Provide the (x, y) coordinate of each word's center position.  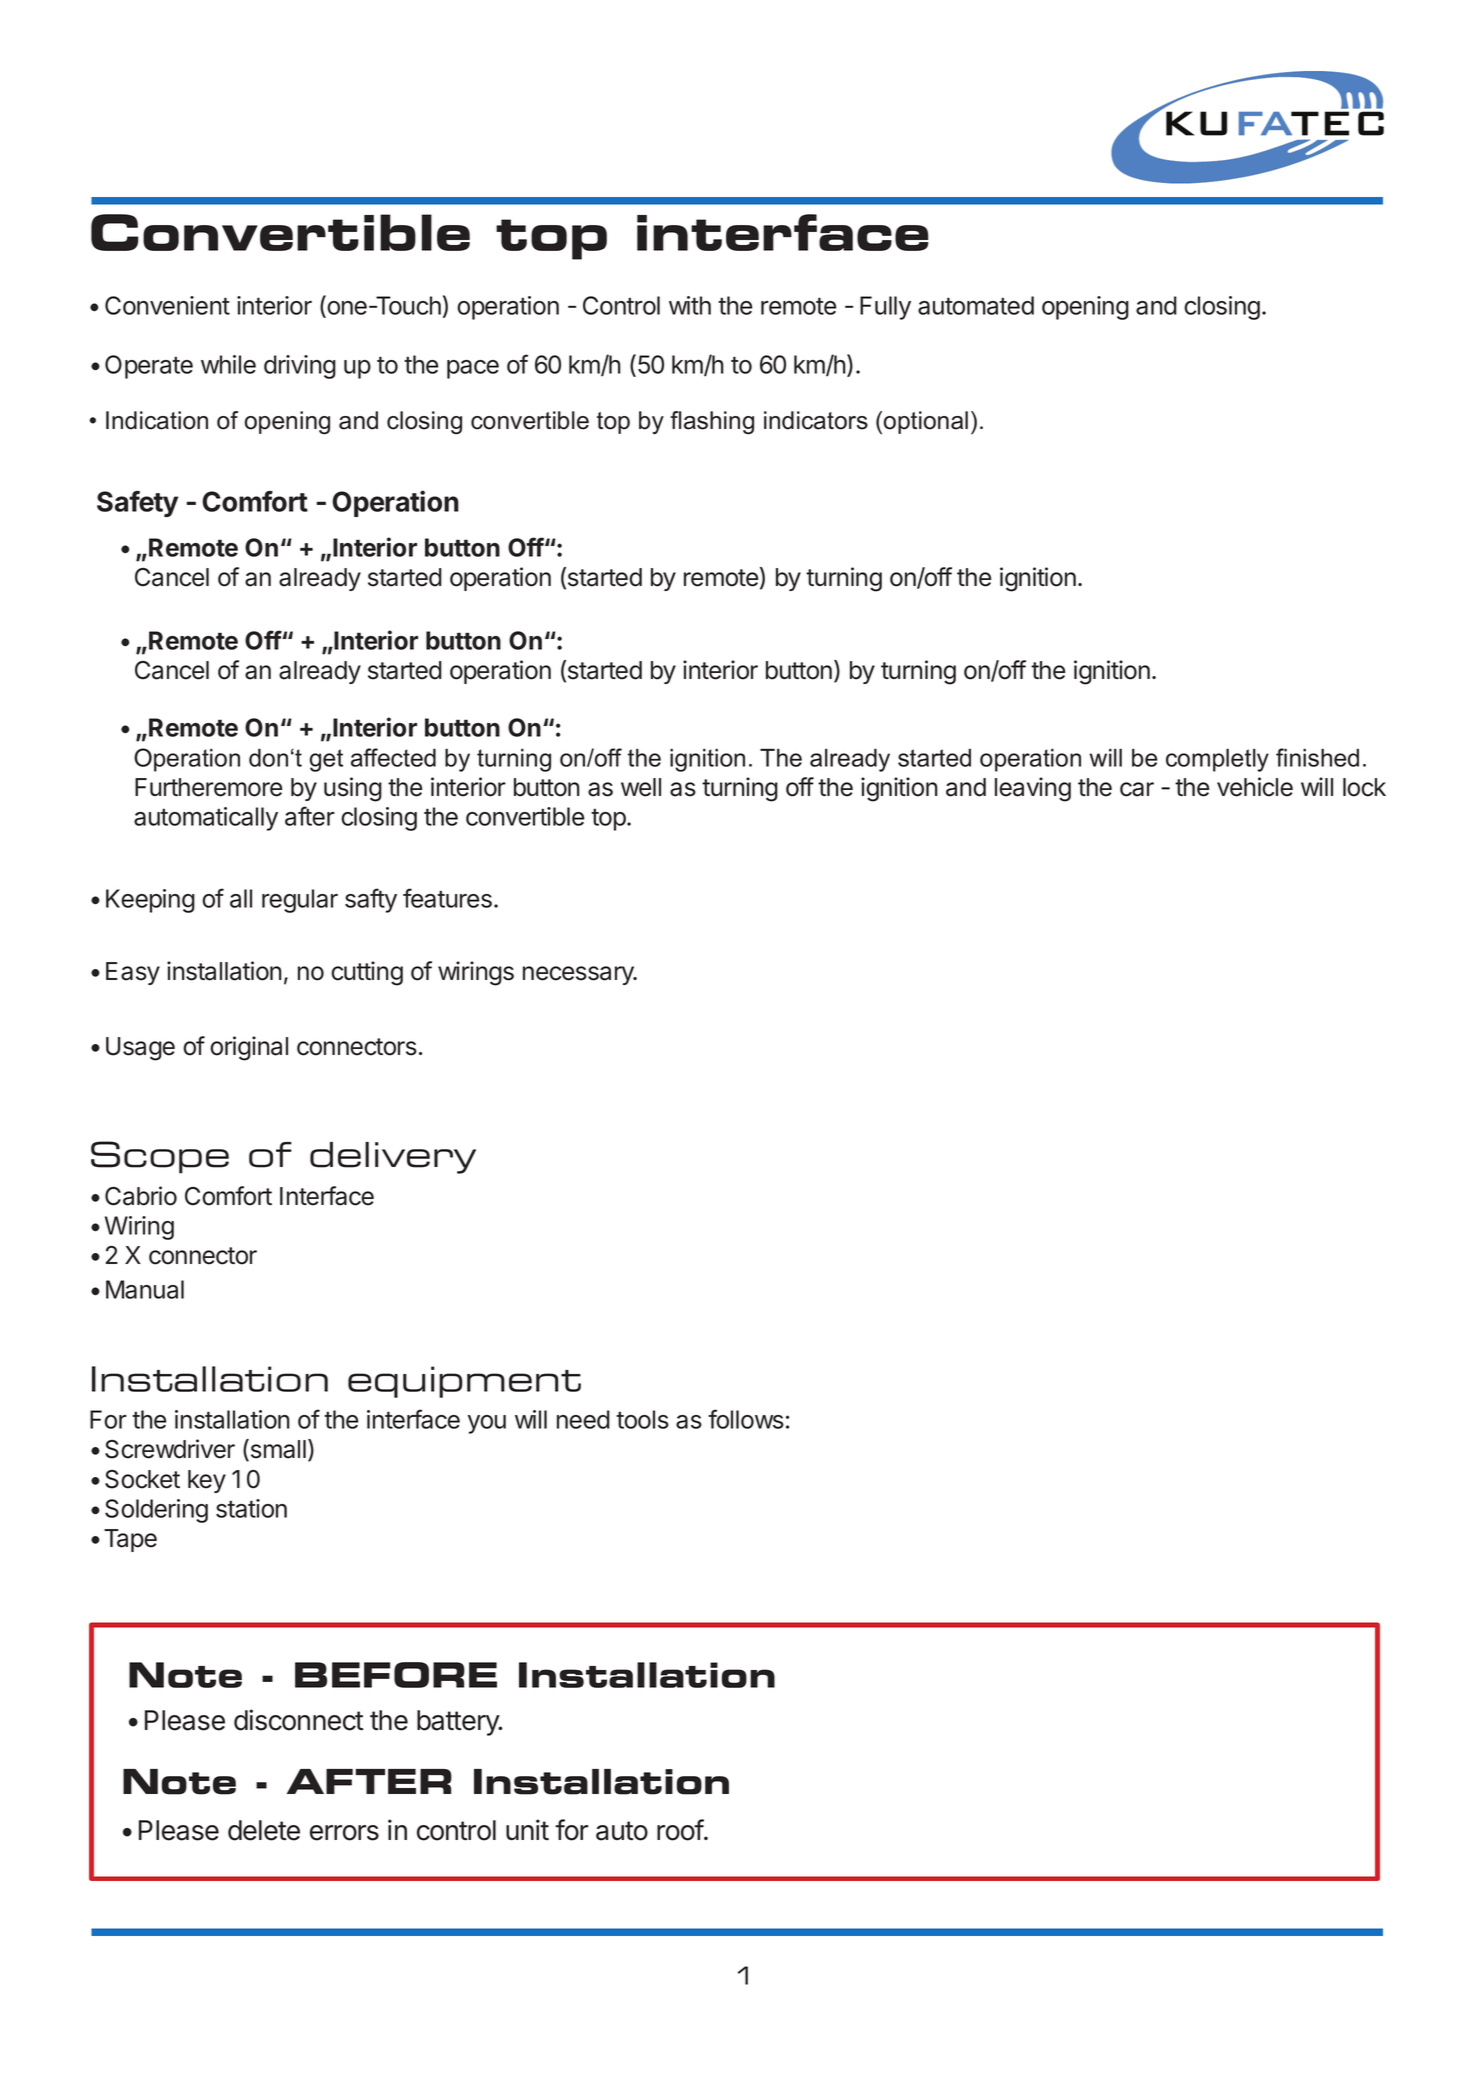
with (690, 305)
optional (926, 422)
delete (264, 1830)
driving (300, 367)
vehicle (1255, 787)
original (249, 1048)
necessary (579, 975)
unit (527, 1829)
